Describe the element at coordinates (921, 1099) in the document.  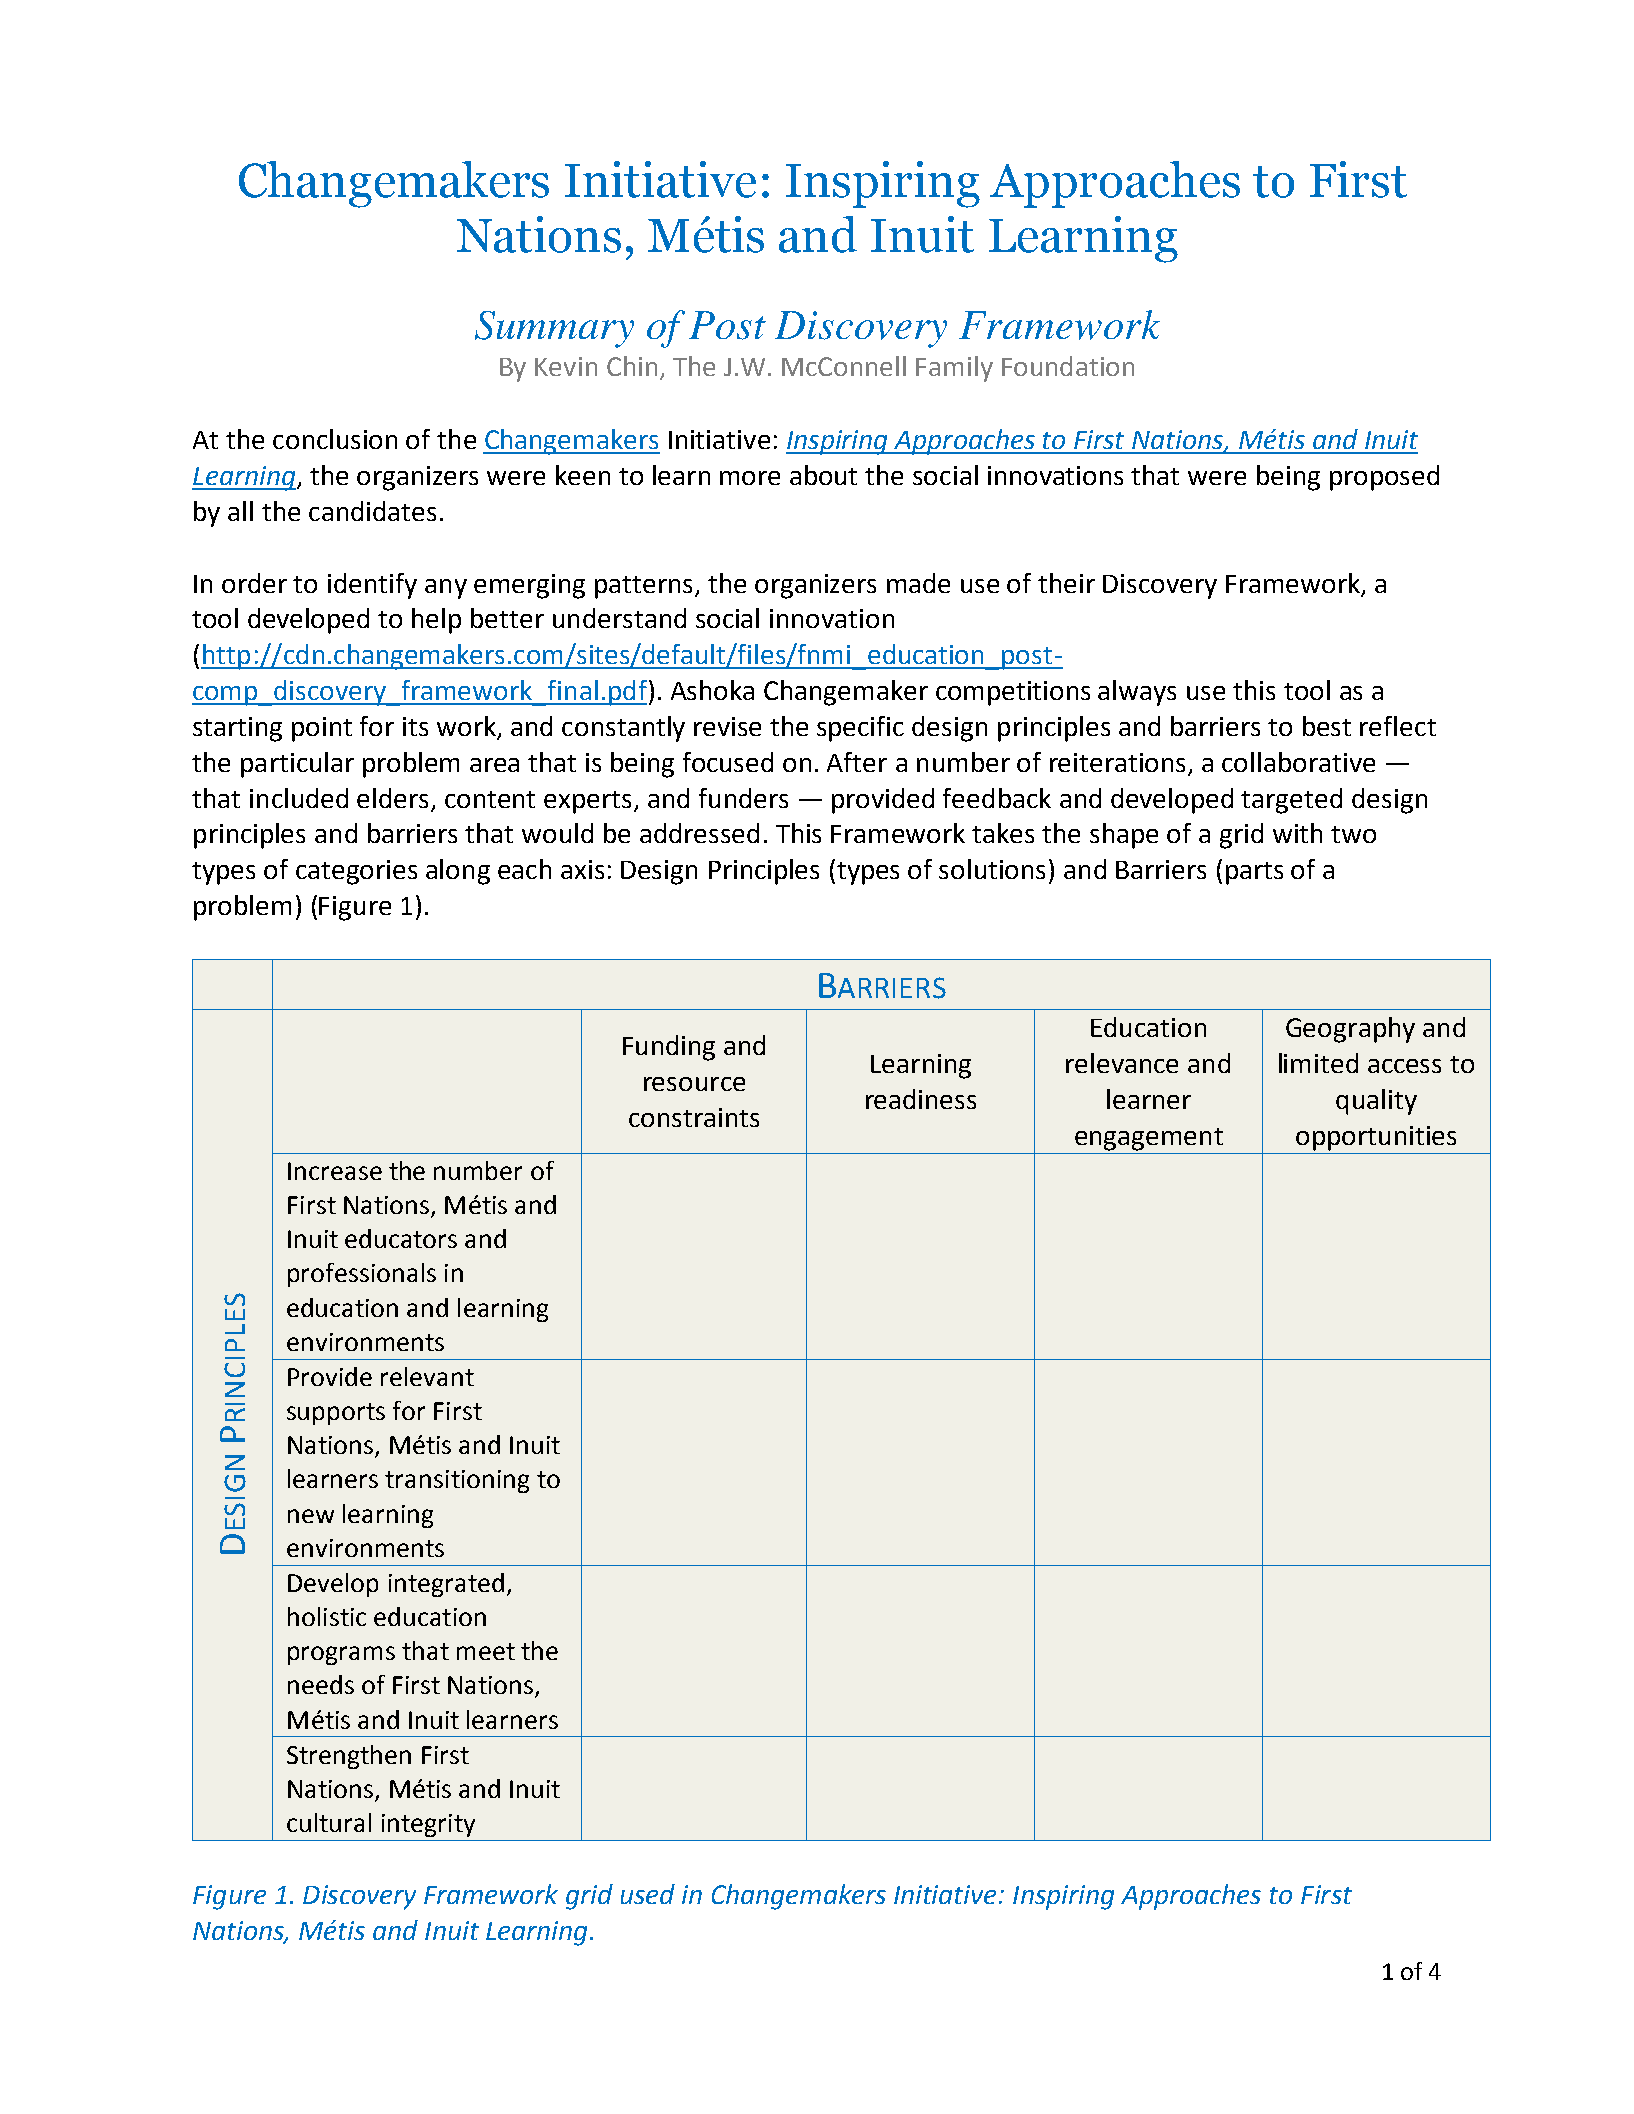
I see `readiness` at that location.
